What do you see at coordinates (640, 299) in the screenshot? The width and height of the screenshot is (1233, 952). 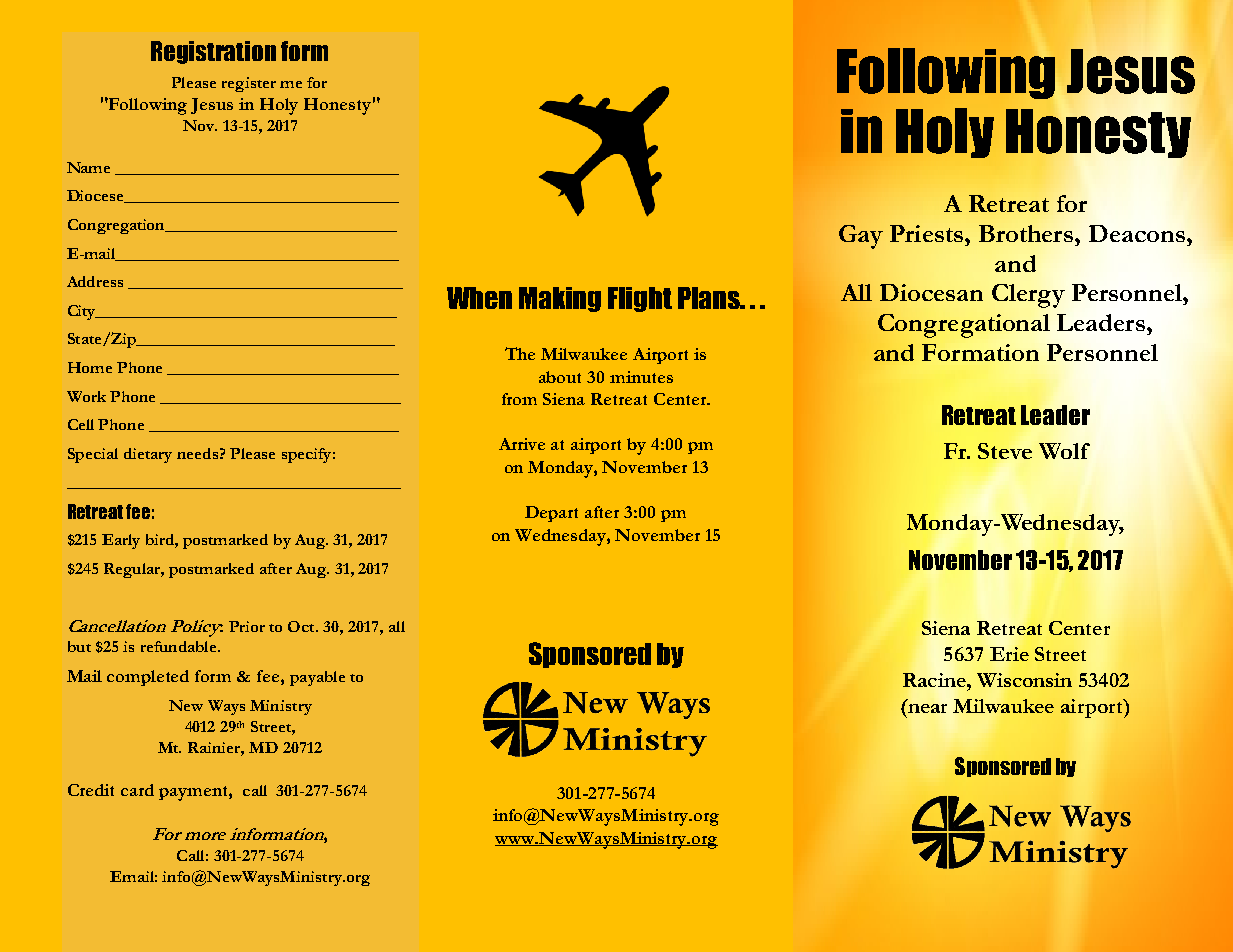 I see `Flight` at bounding box center [640, 299].
